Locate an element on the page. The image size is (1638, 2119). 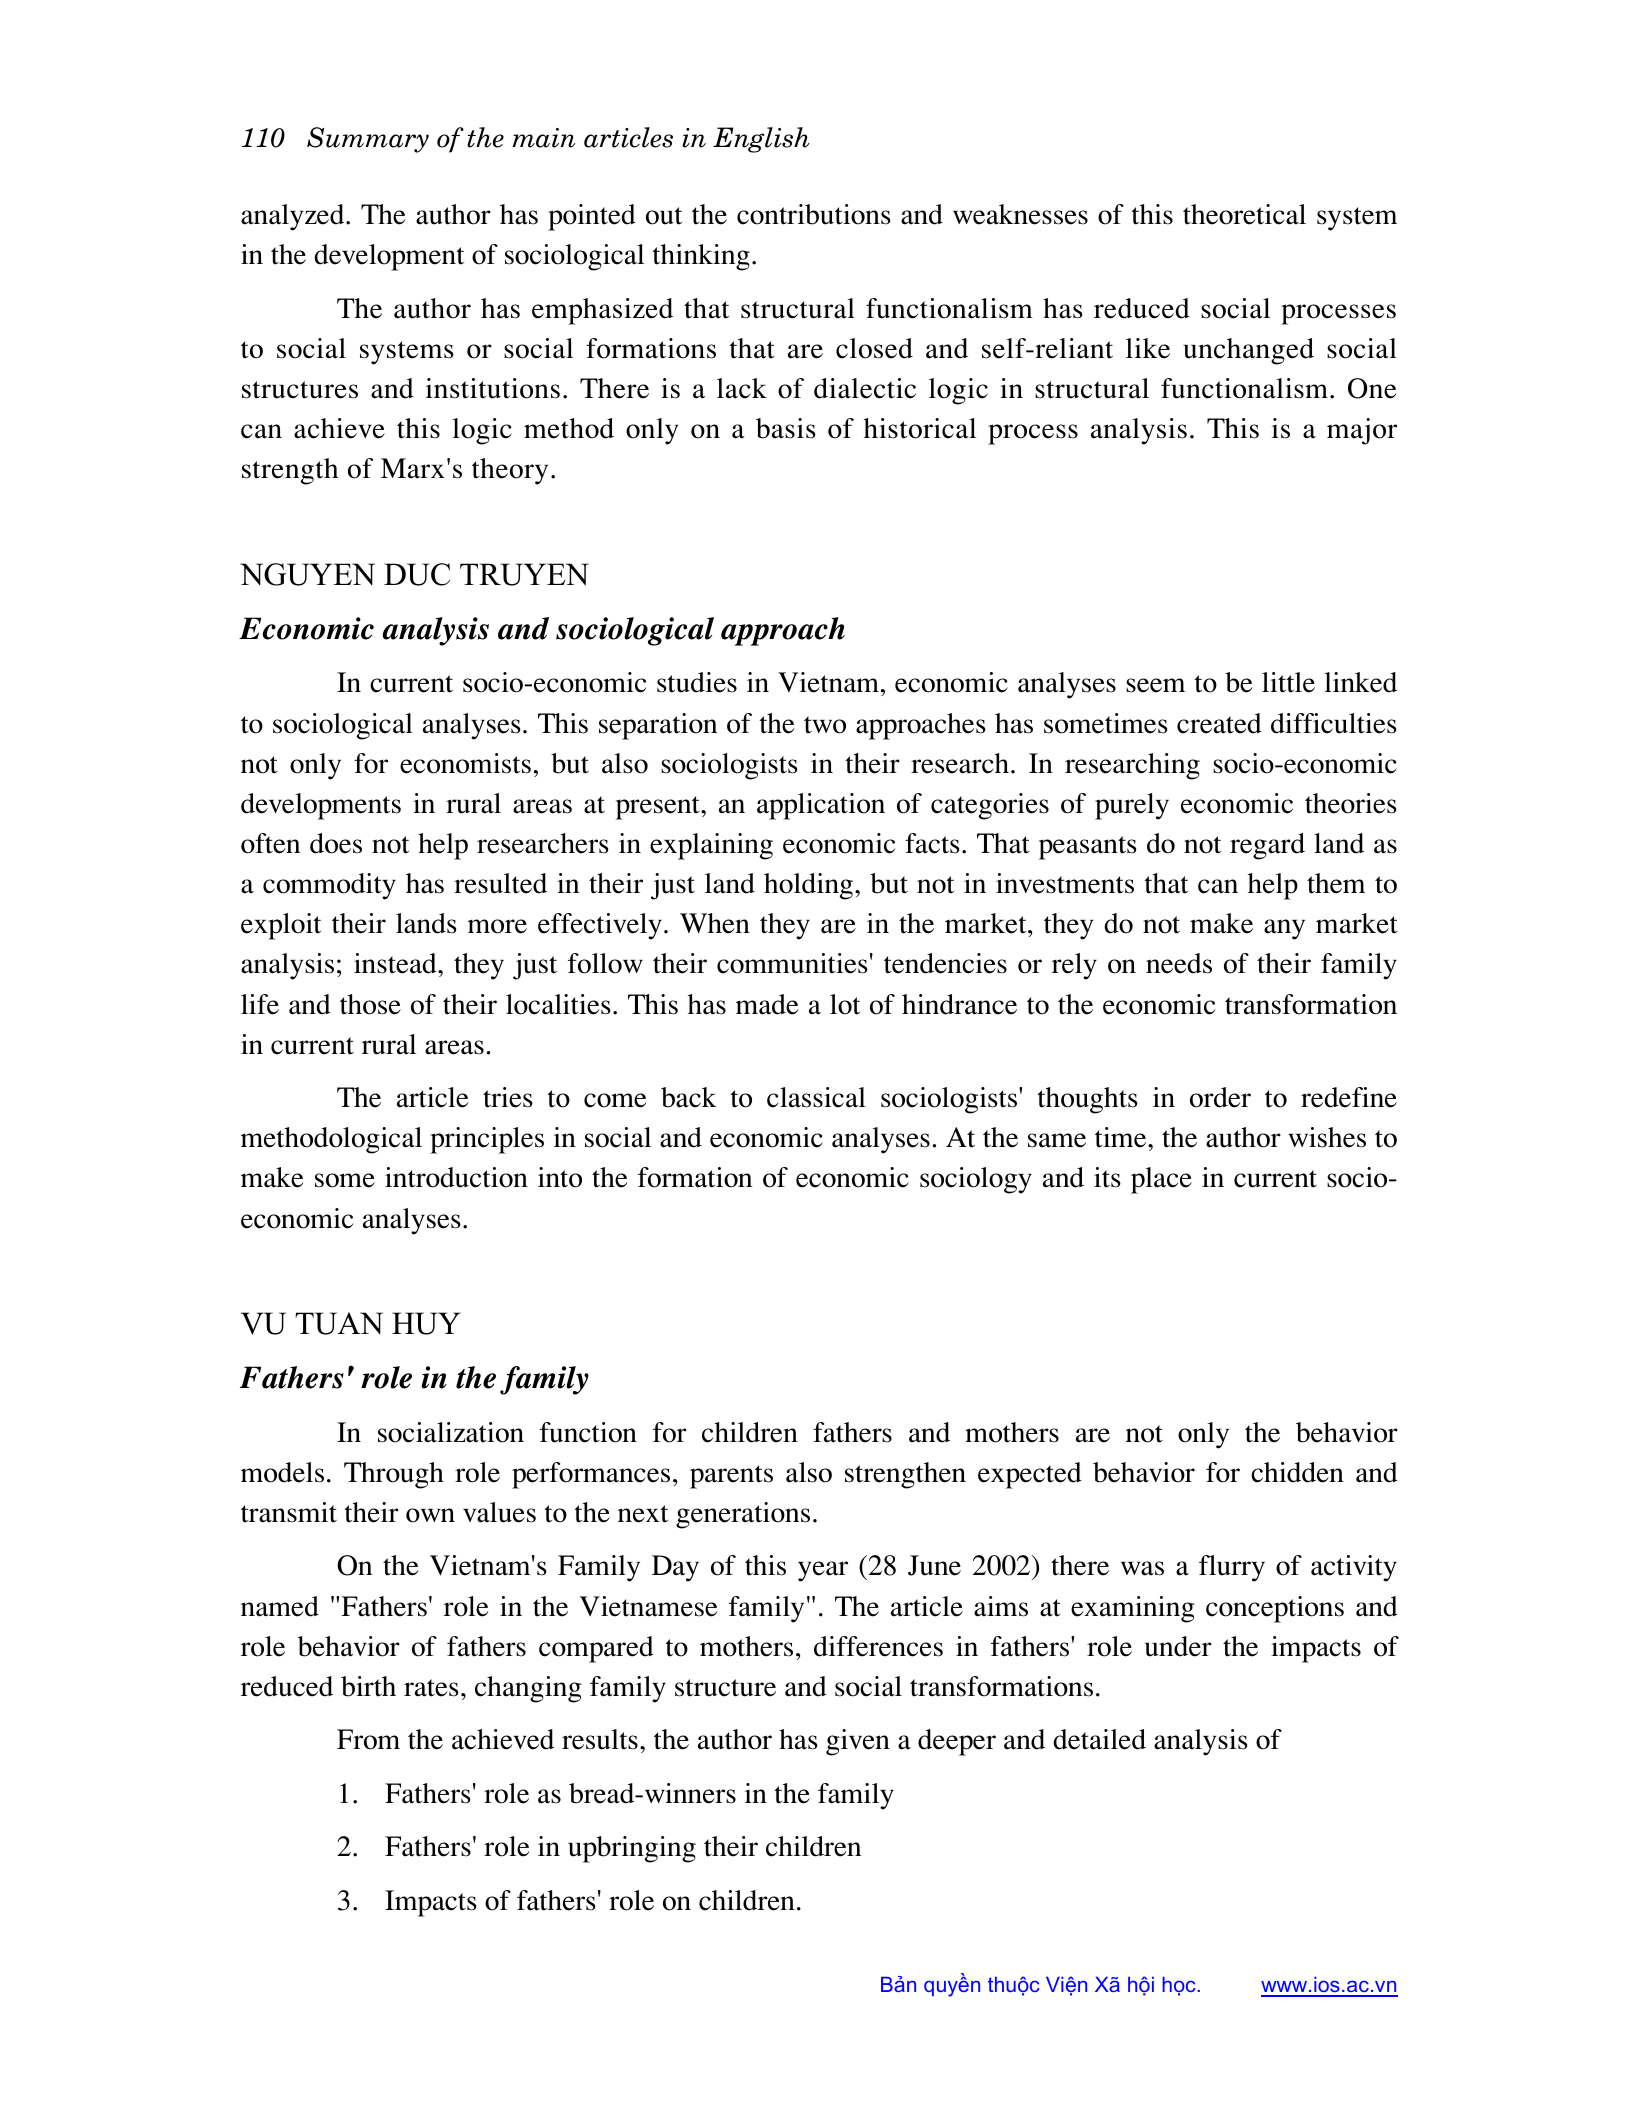
created is located at coordinates (1219, 723).
